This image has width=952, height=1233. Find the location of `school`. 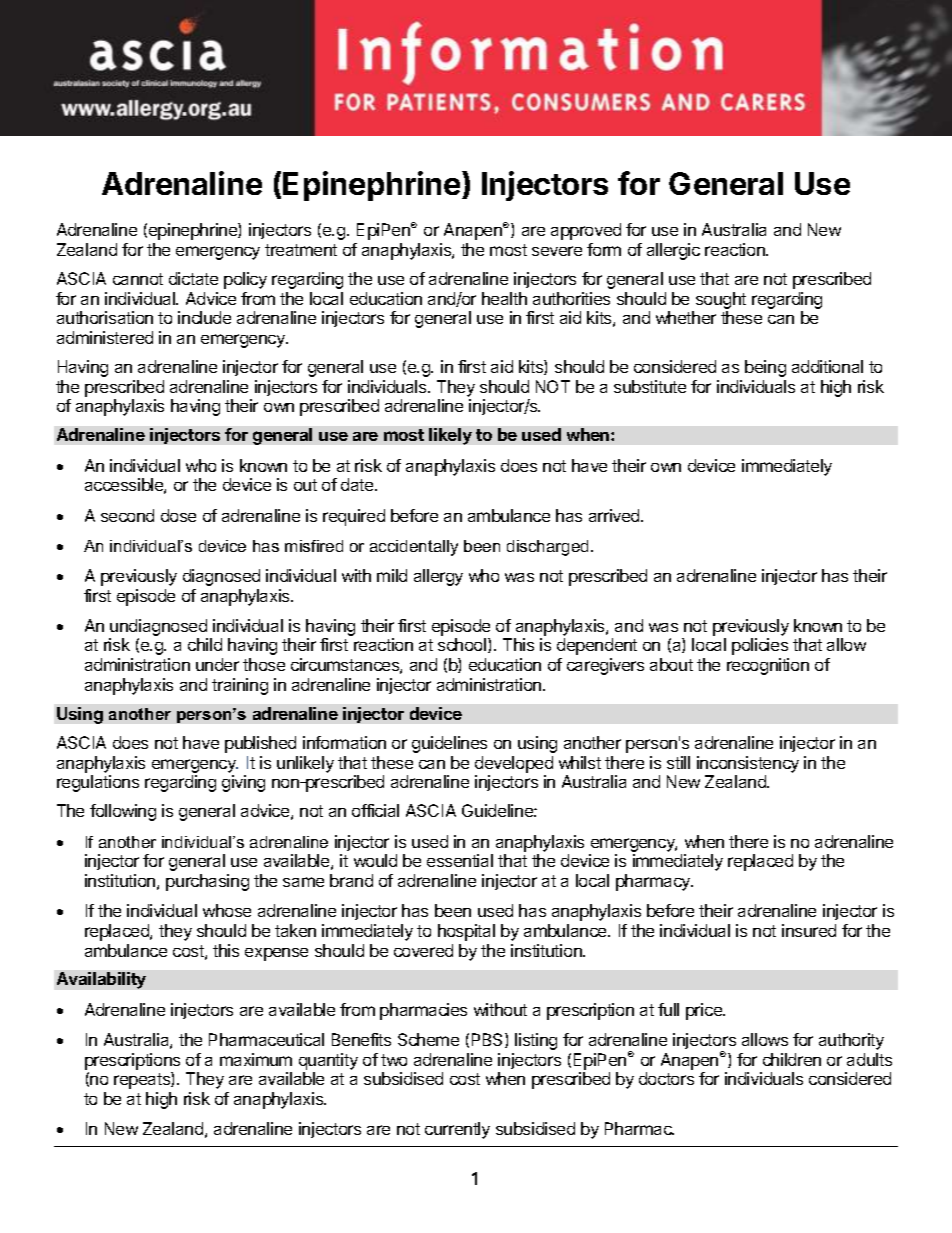

school is located at coordinates (463, 645).
